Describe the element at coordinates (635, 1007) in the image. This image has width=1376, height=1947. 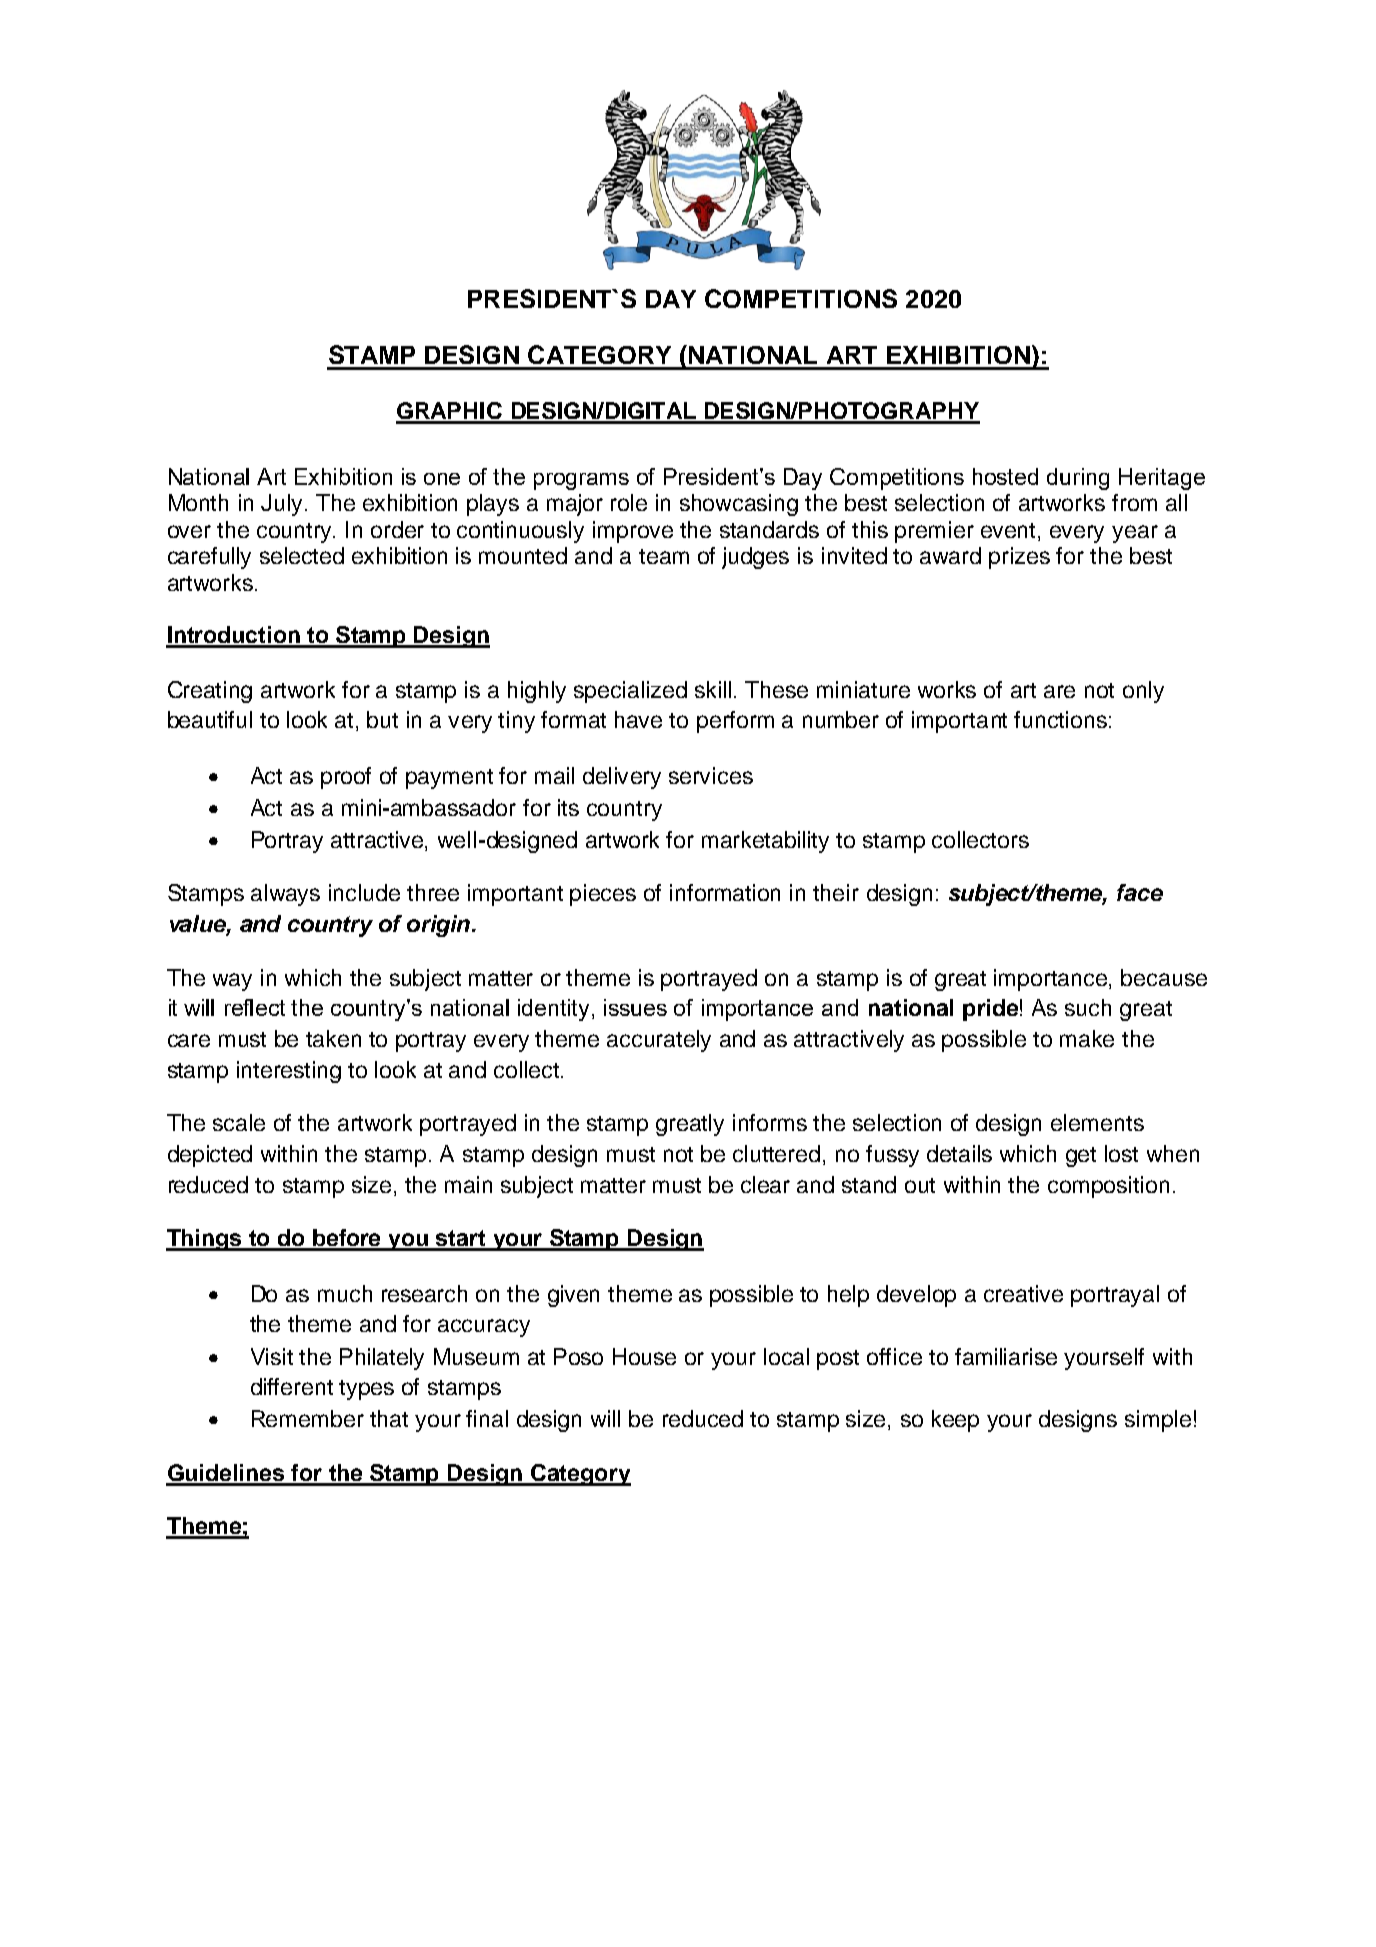
I see `issues` at that location.
